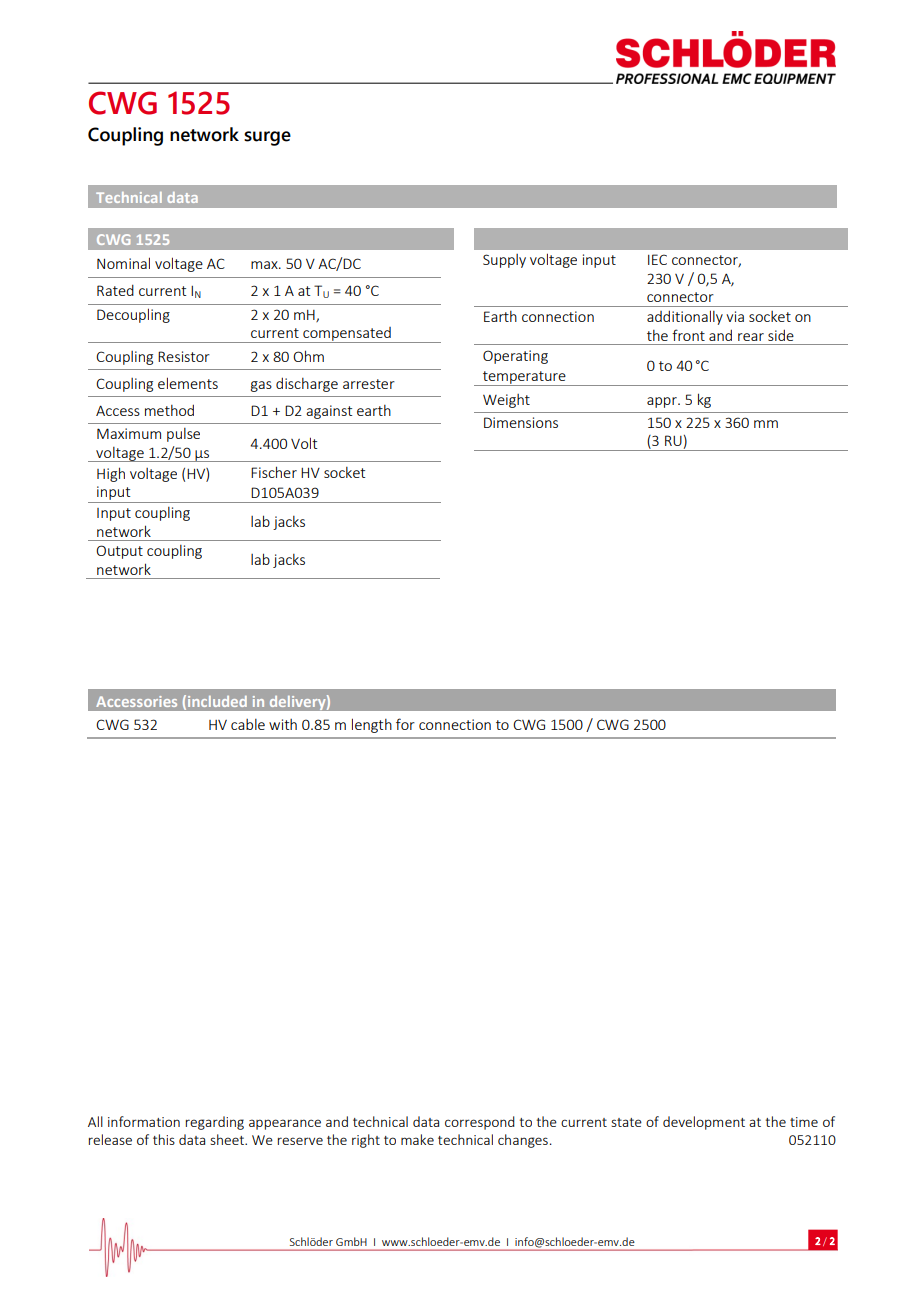  I want to click on cable, so click(248, 724).
